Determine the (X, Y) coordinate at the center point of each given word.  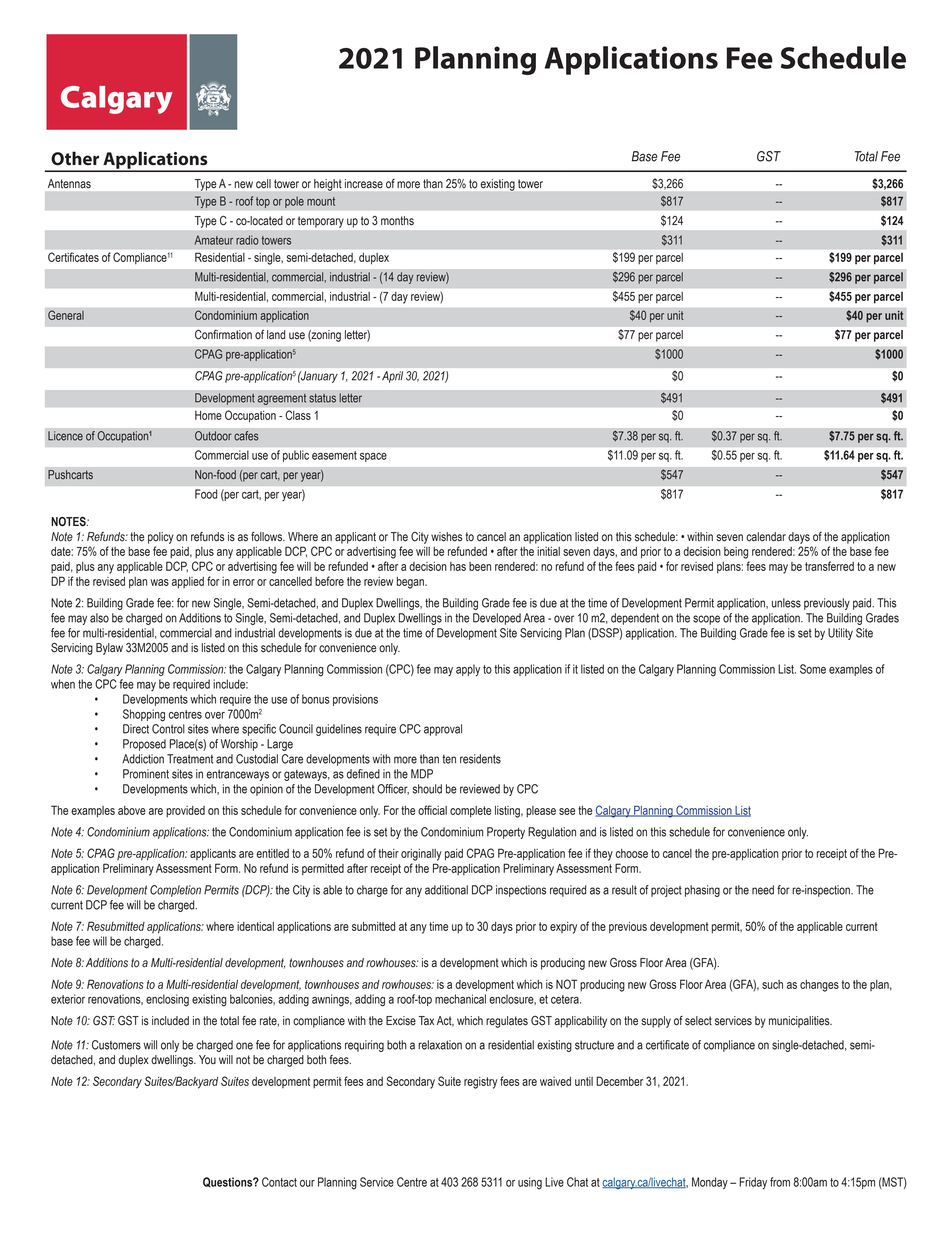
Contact (279, 1182)
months (397, 221)
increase (364, 183)
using (530, 1183)
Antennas (69, 183)
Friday (753, 1183)
